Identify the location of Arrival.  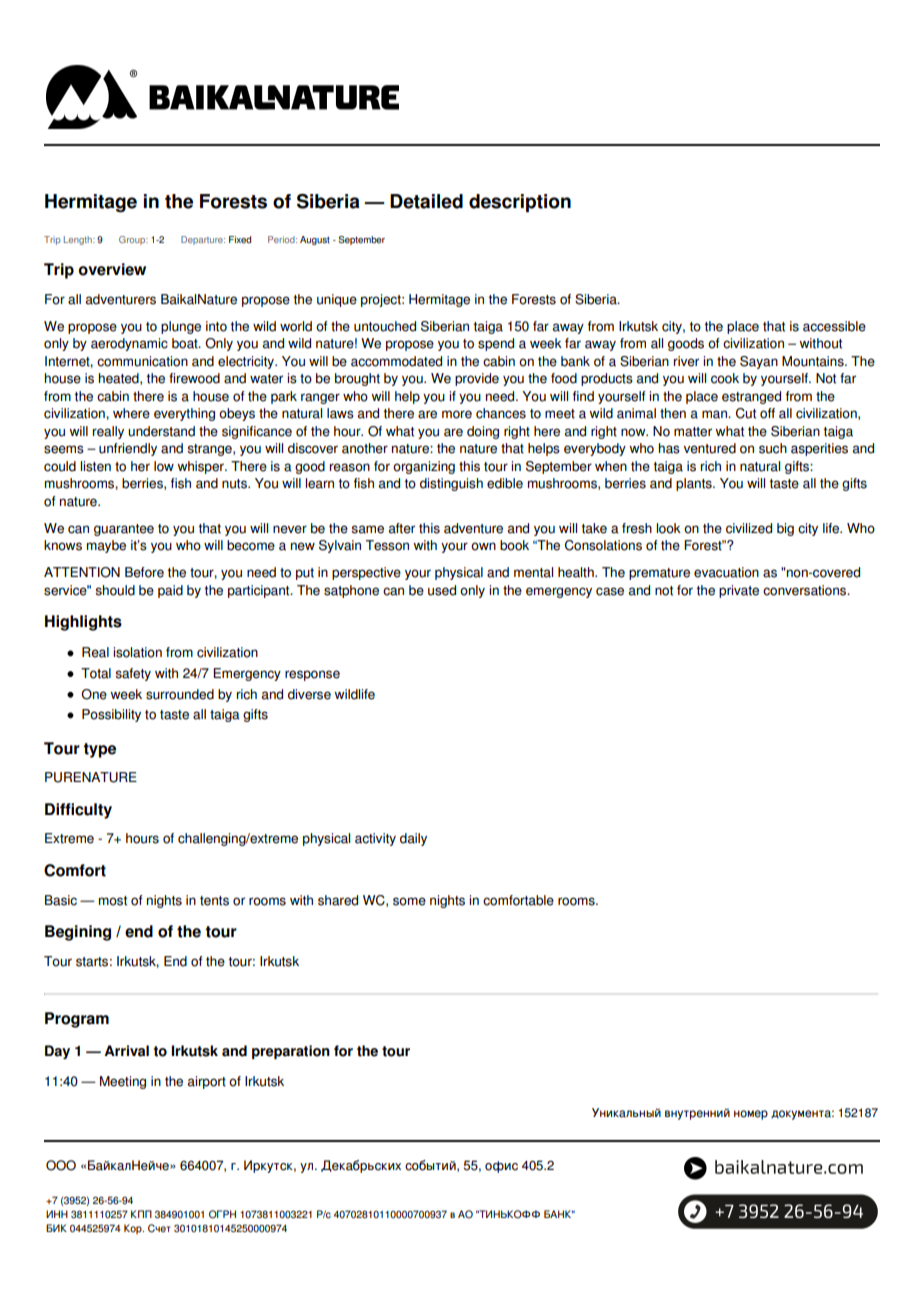
(126, 1051).
